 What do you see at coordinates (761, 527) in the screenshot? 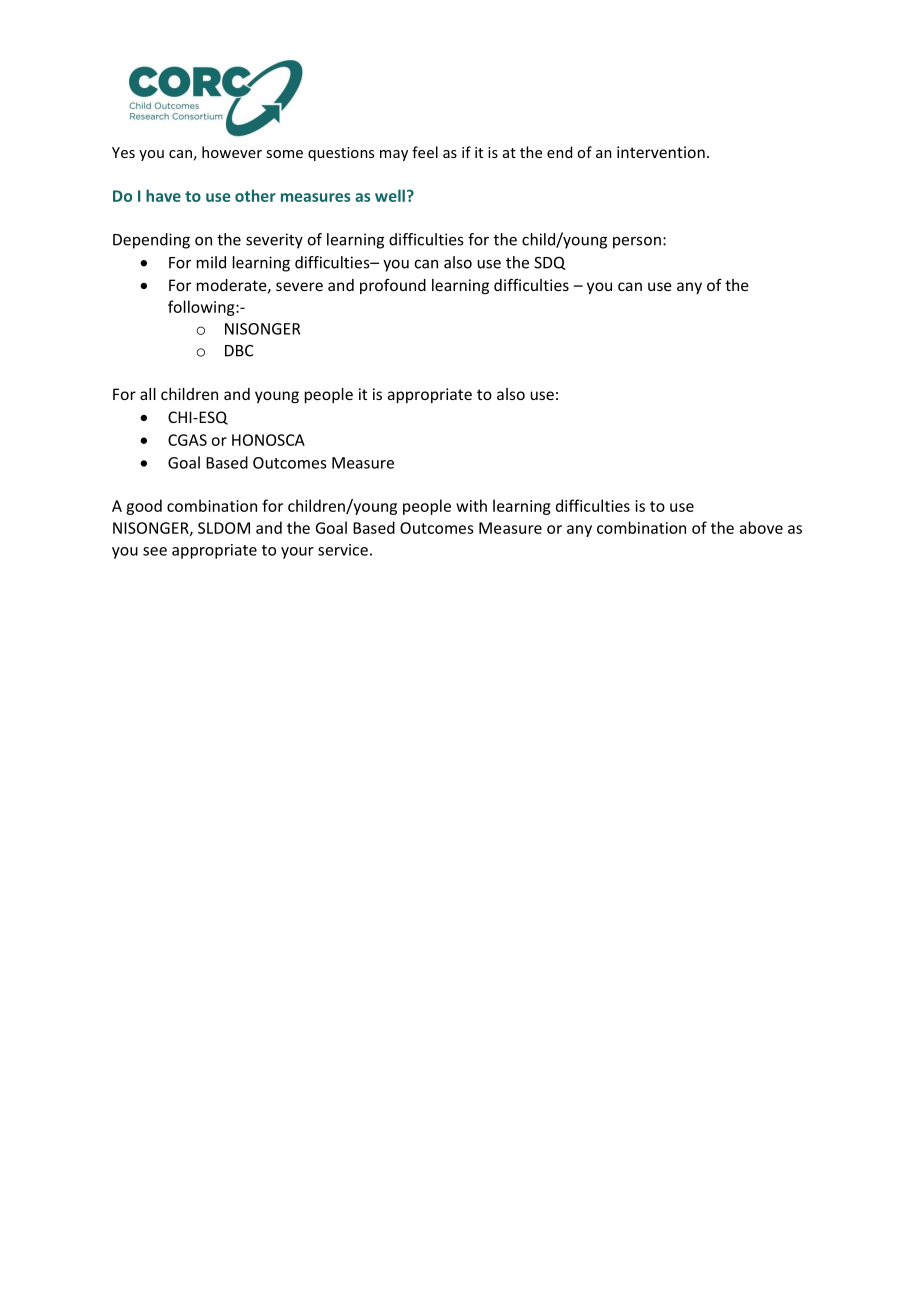
I see `above` at bounding box center [761, 527].
